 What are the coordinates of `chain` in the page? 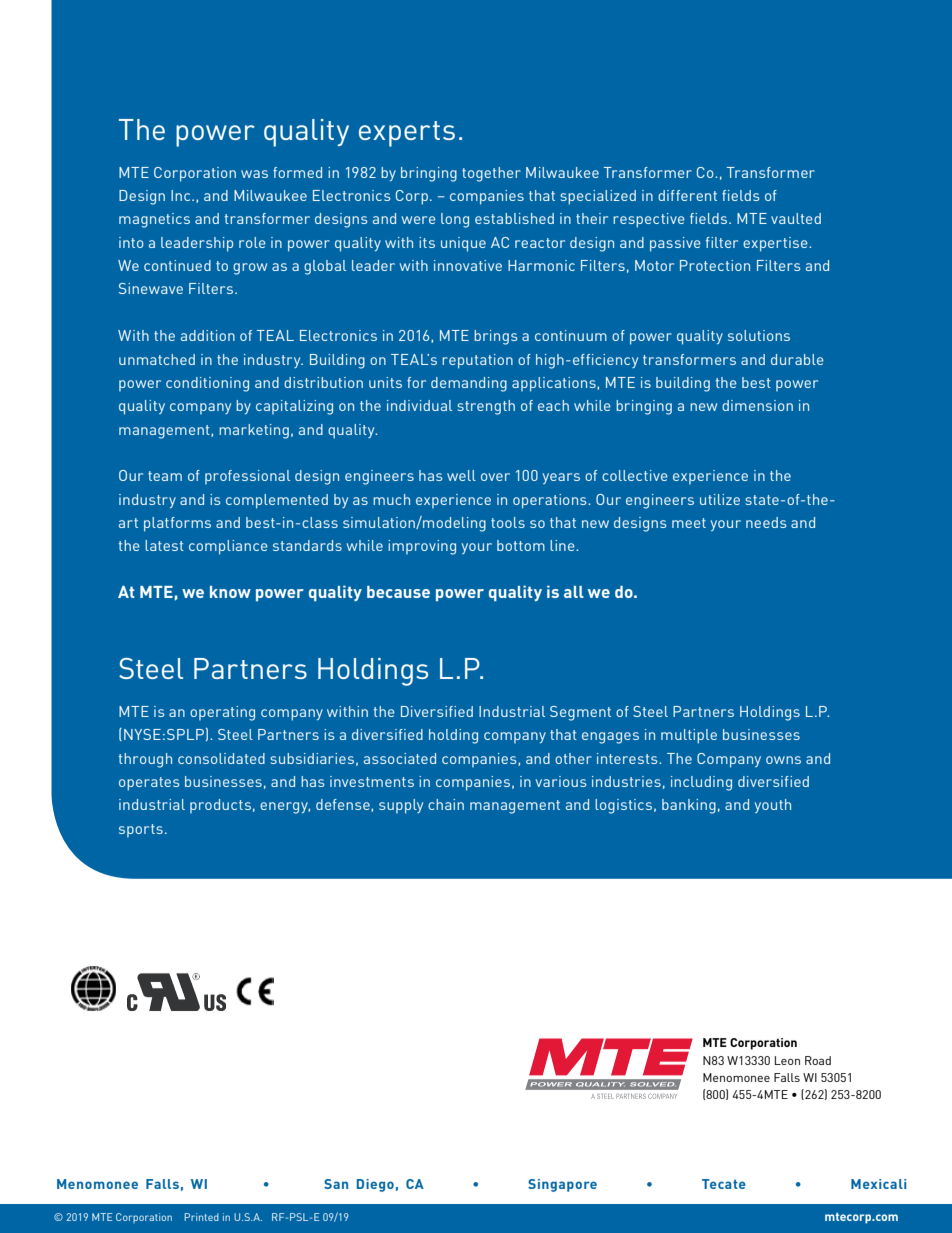 It's located at (446, 804).
